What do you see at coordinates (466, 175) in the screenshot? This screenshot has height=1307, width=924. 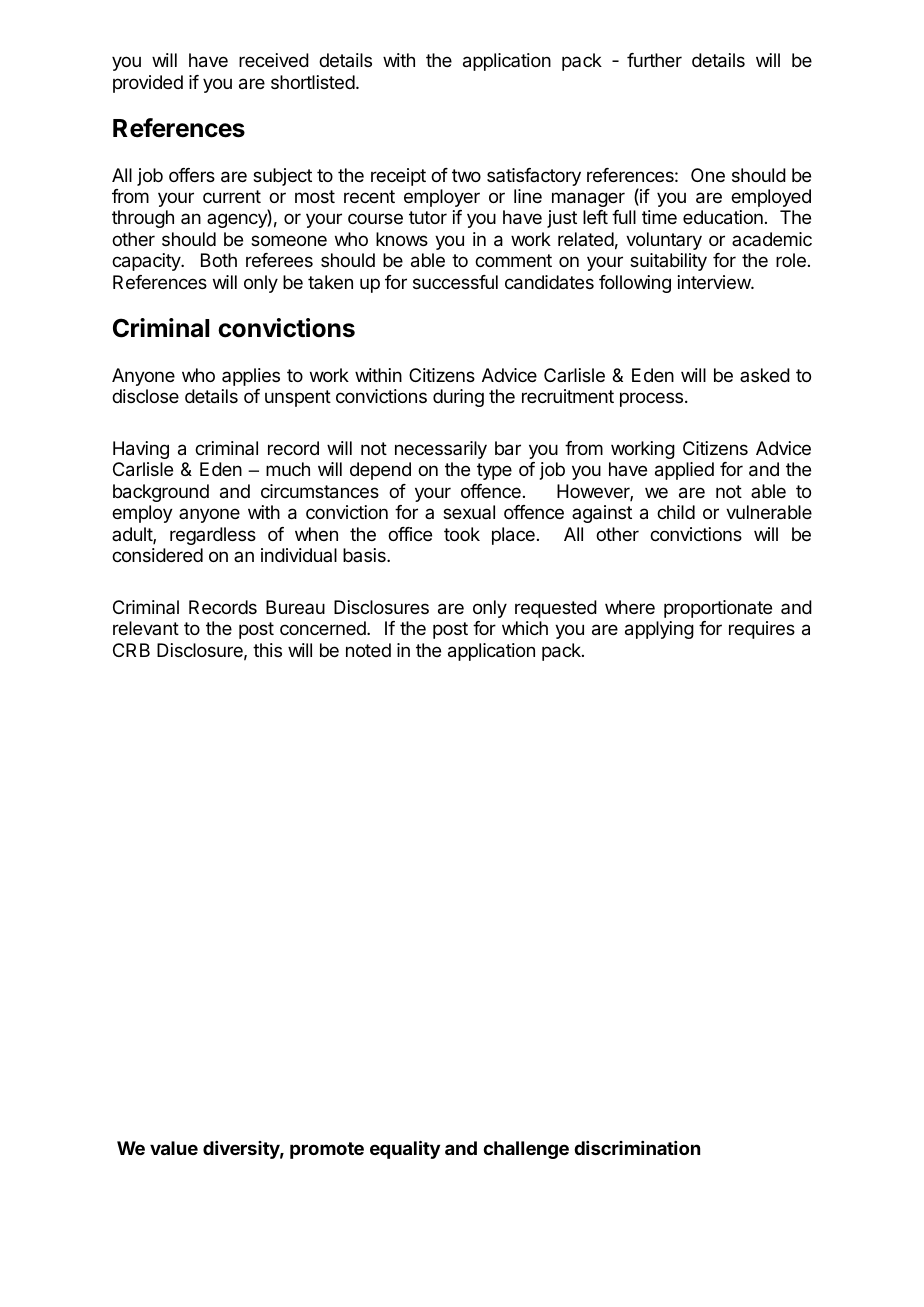 I see `two` at bounding box center [466, 175].
